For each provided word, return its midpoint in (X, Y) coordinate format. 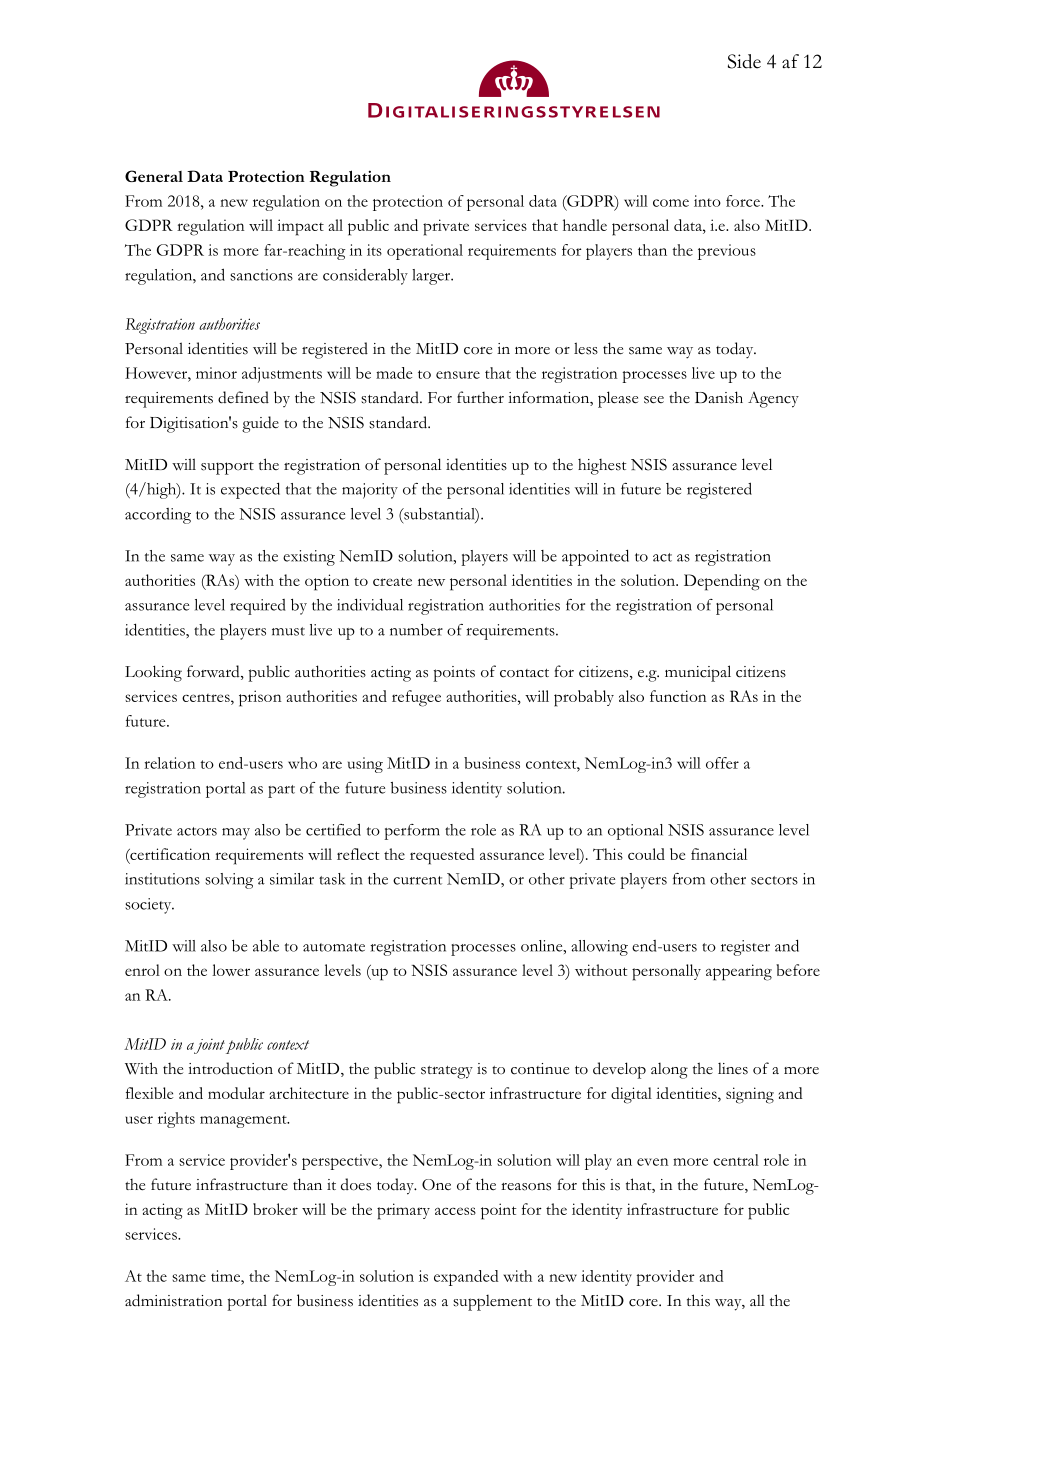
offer (722, 763)
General (154, 176)
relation (169, 763)
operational (425, 252)
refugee (416, 698)
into (707, 201)
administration (173, 1300)
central (736, 1160)
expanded (466, 1278)
